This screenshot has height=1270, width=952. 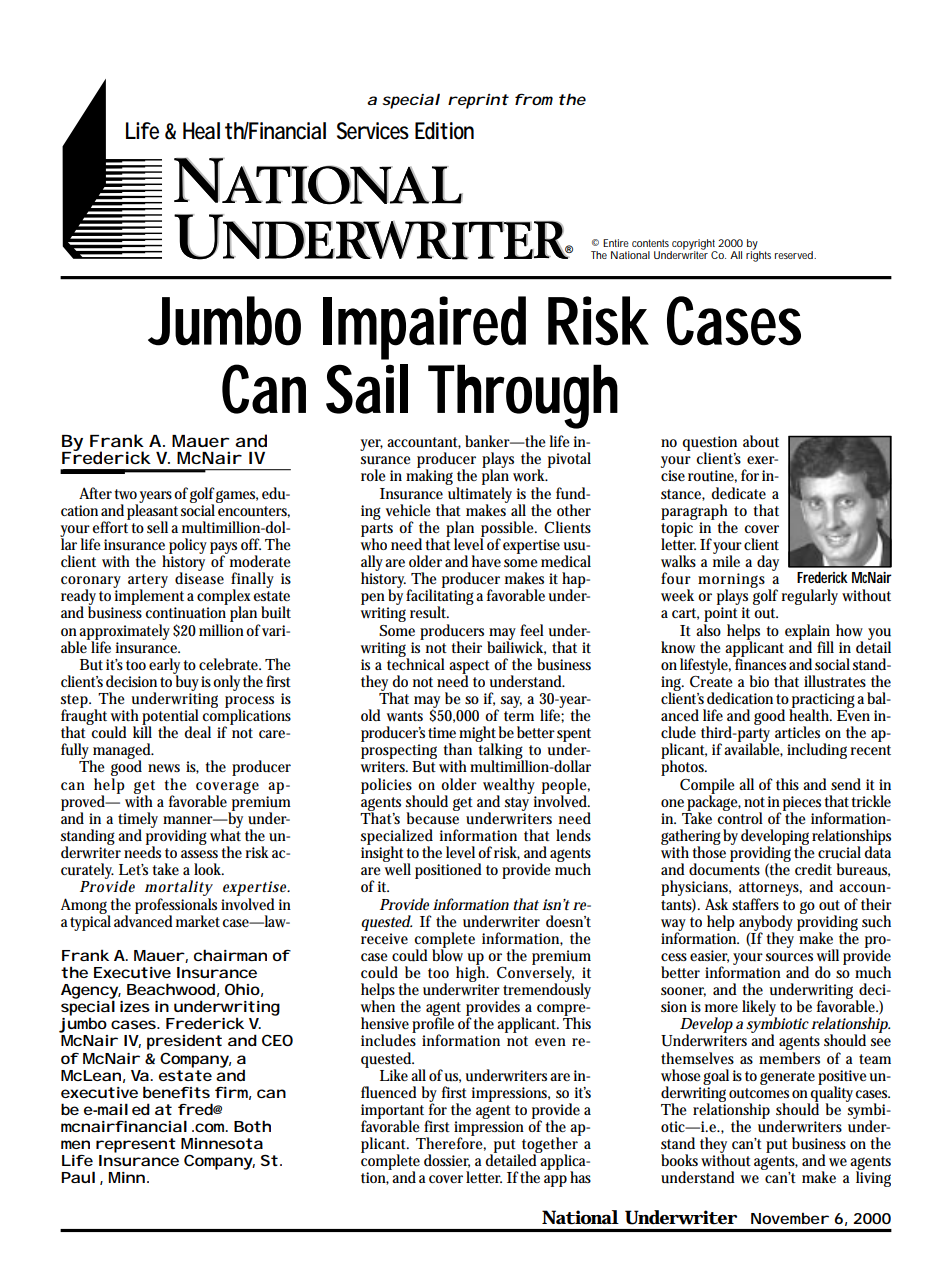 I want to click on Entire, so click(x=616, y=243).
